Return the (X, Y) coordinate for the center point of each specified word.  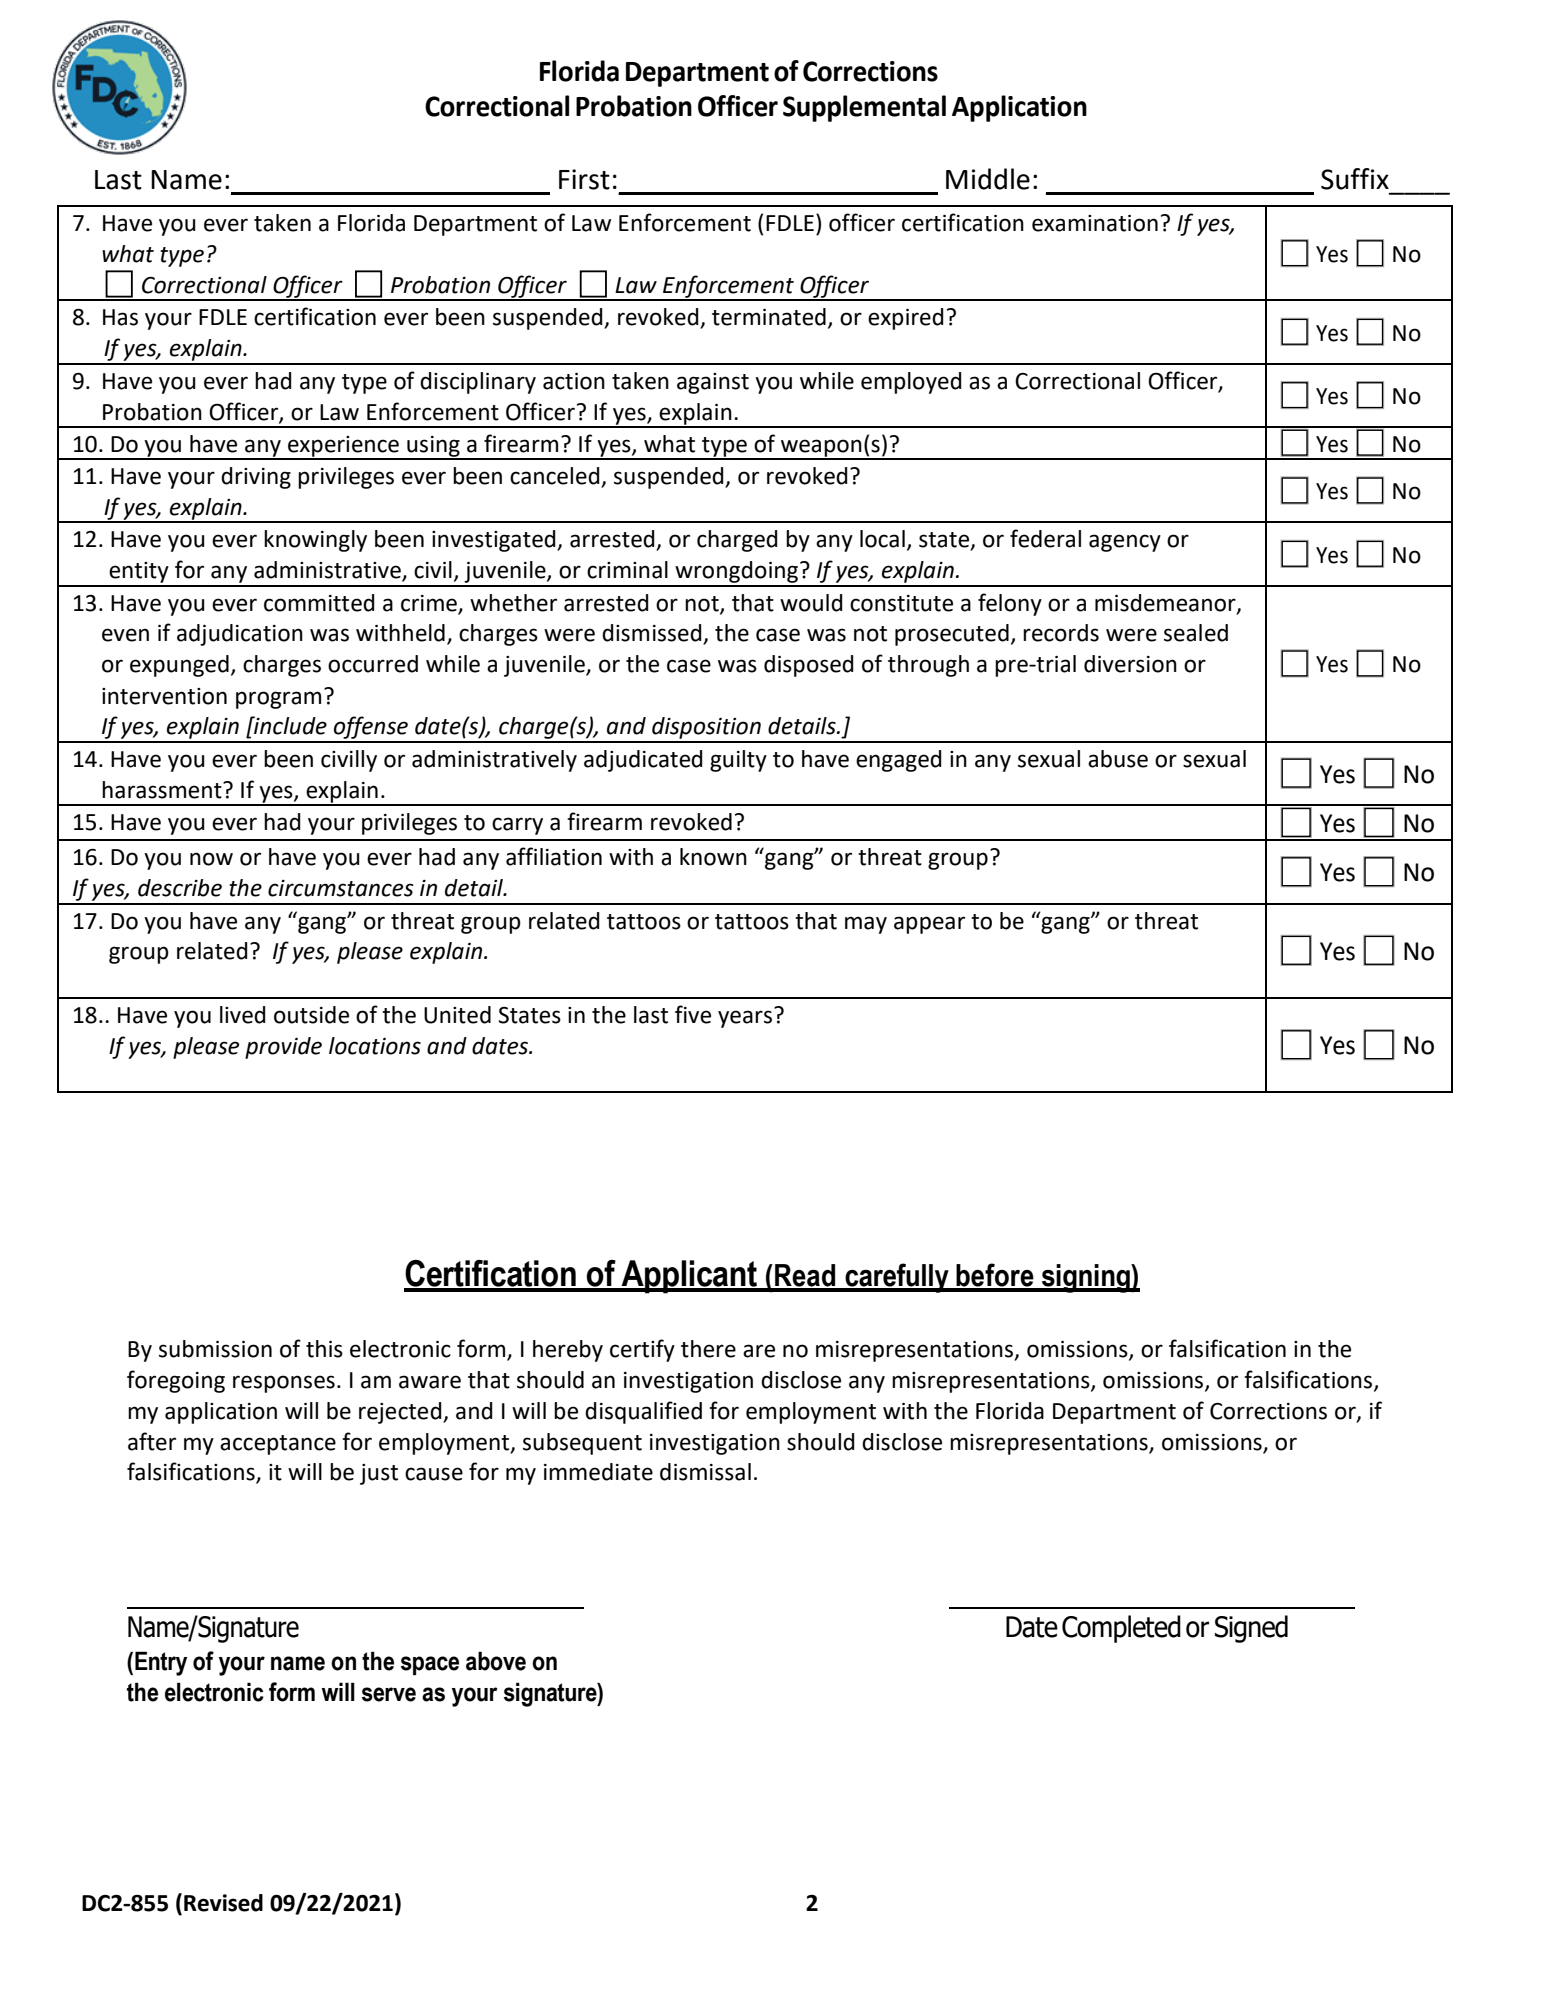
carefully (897, 1278)
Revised (223, 1903)
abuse (1118, 759)
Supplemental (864, 108)
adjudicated (643, 761)
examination (1095, 223)
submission (215, 1349)
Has (120, 317)
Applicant (689, 1277)
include (289, 725)
